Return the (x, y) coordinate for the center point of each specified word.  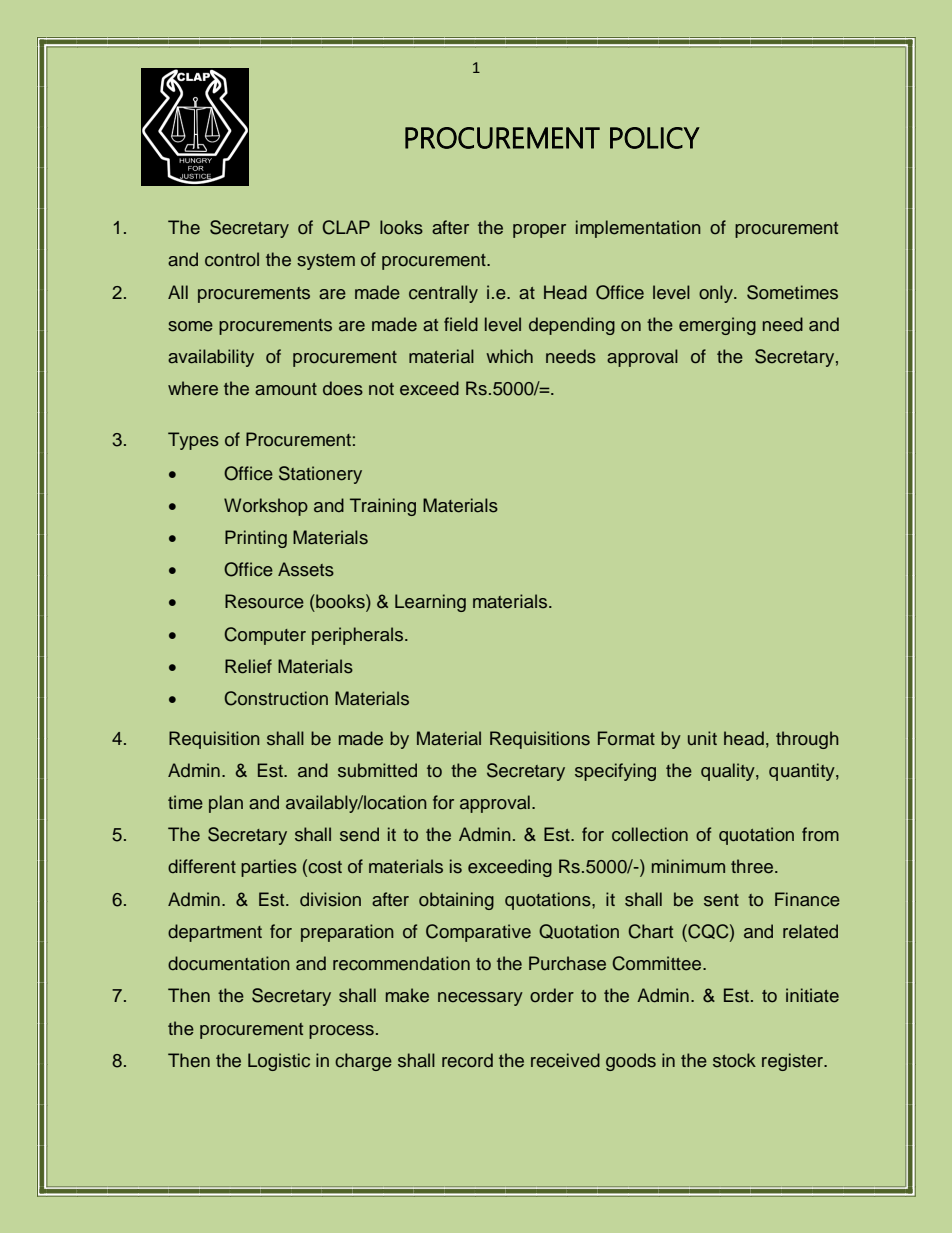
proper (539, 231)
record (467, 1060)
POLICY (655, 138)
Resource (264, 601)
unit (702, 738)
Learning (430, 603)
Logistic (279, 1062)
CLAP (346, 227)
